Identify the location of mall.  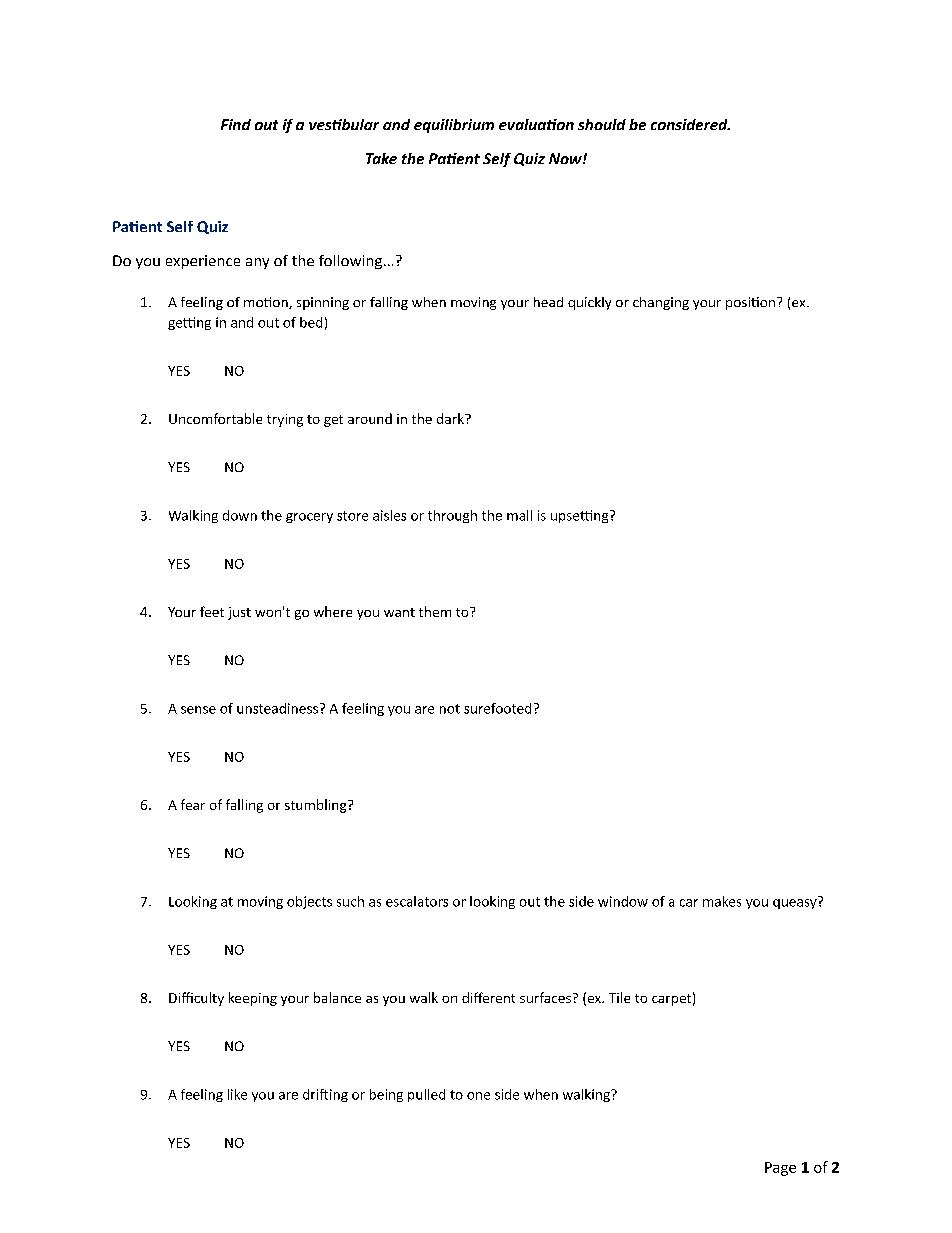
(519, 515).
